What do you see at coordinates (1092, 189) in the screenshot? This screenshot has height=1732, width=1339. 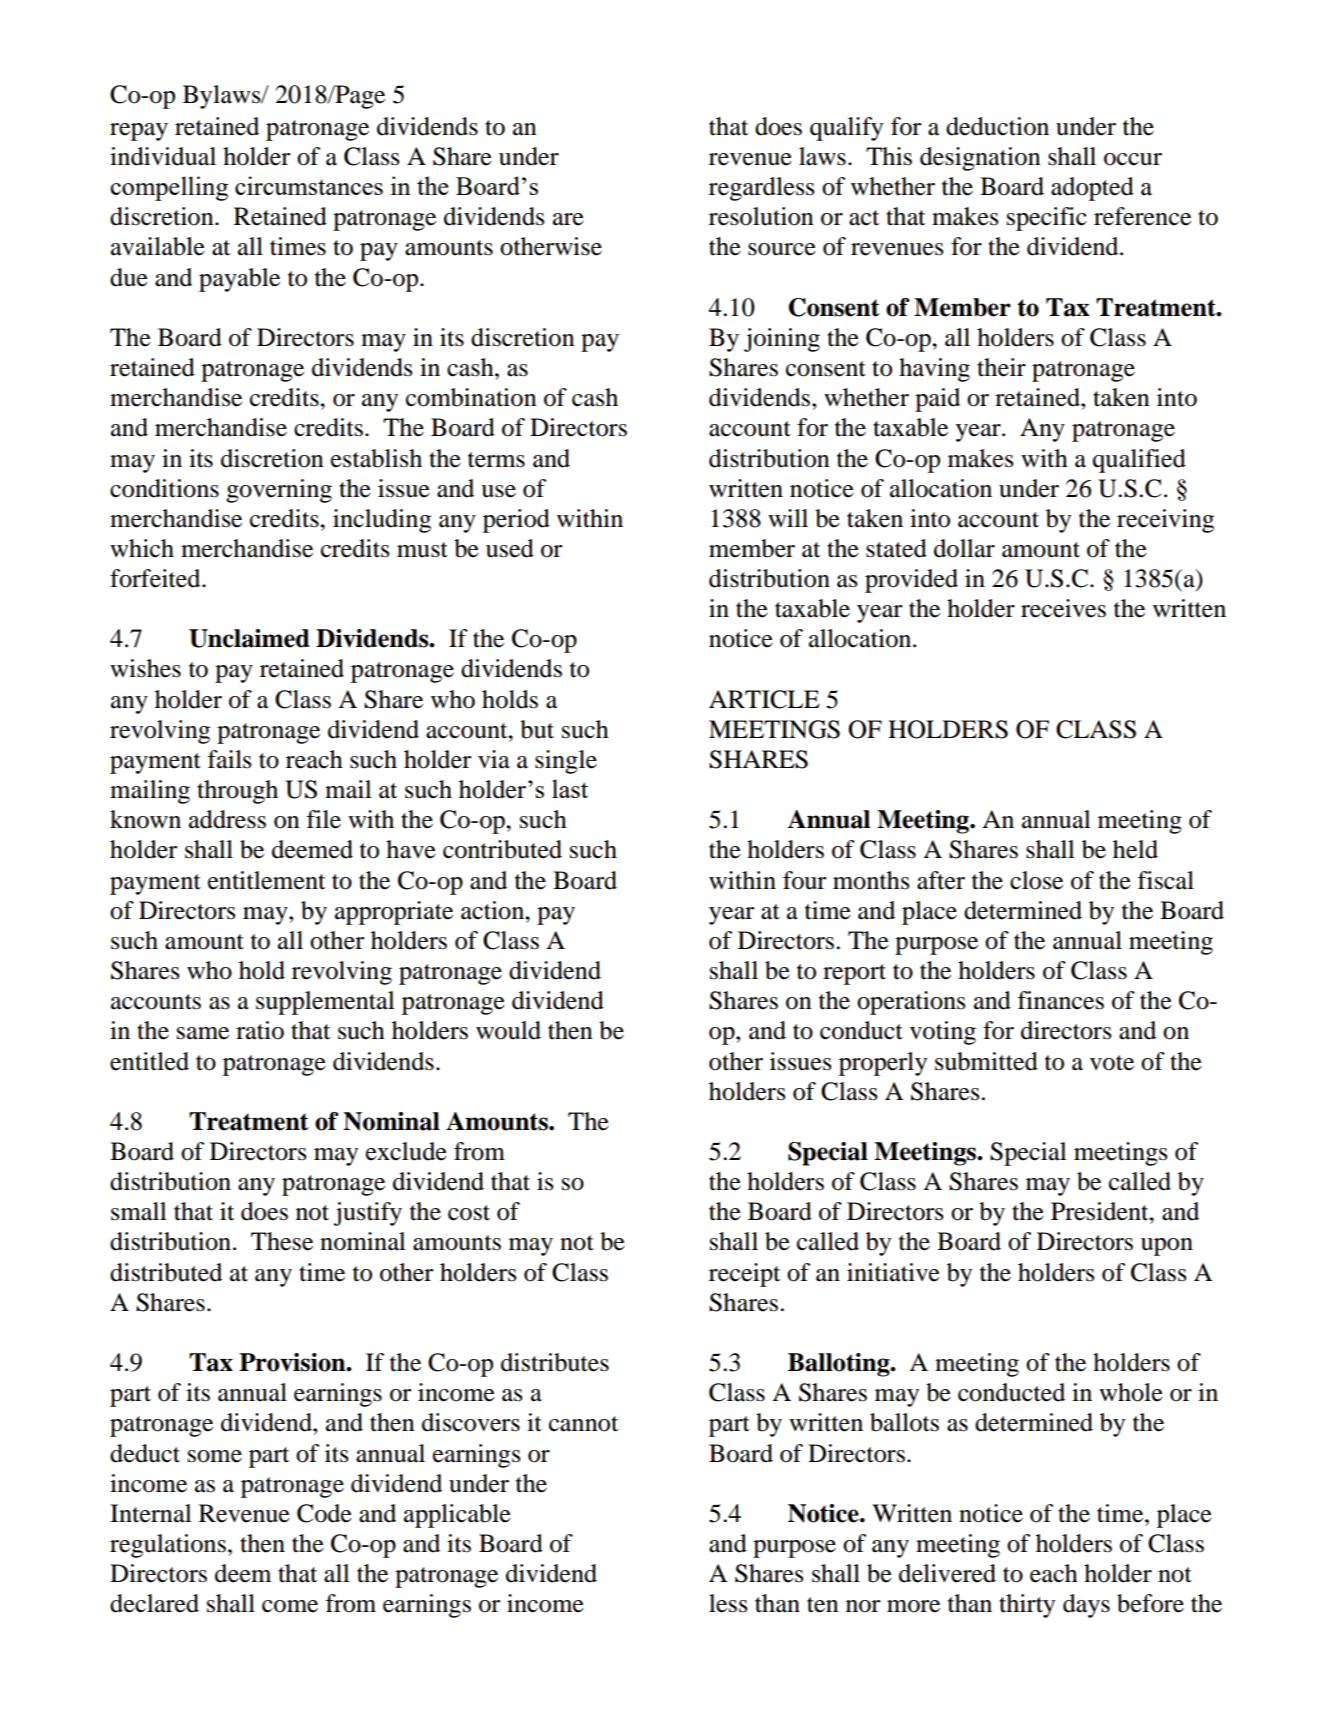 I see `adopted` at bounding box center [1092, 189].
